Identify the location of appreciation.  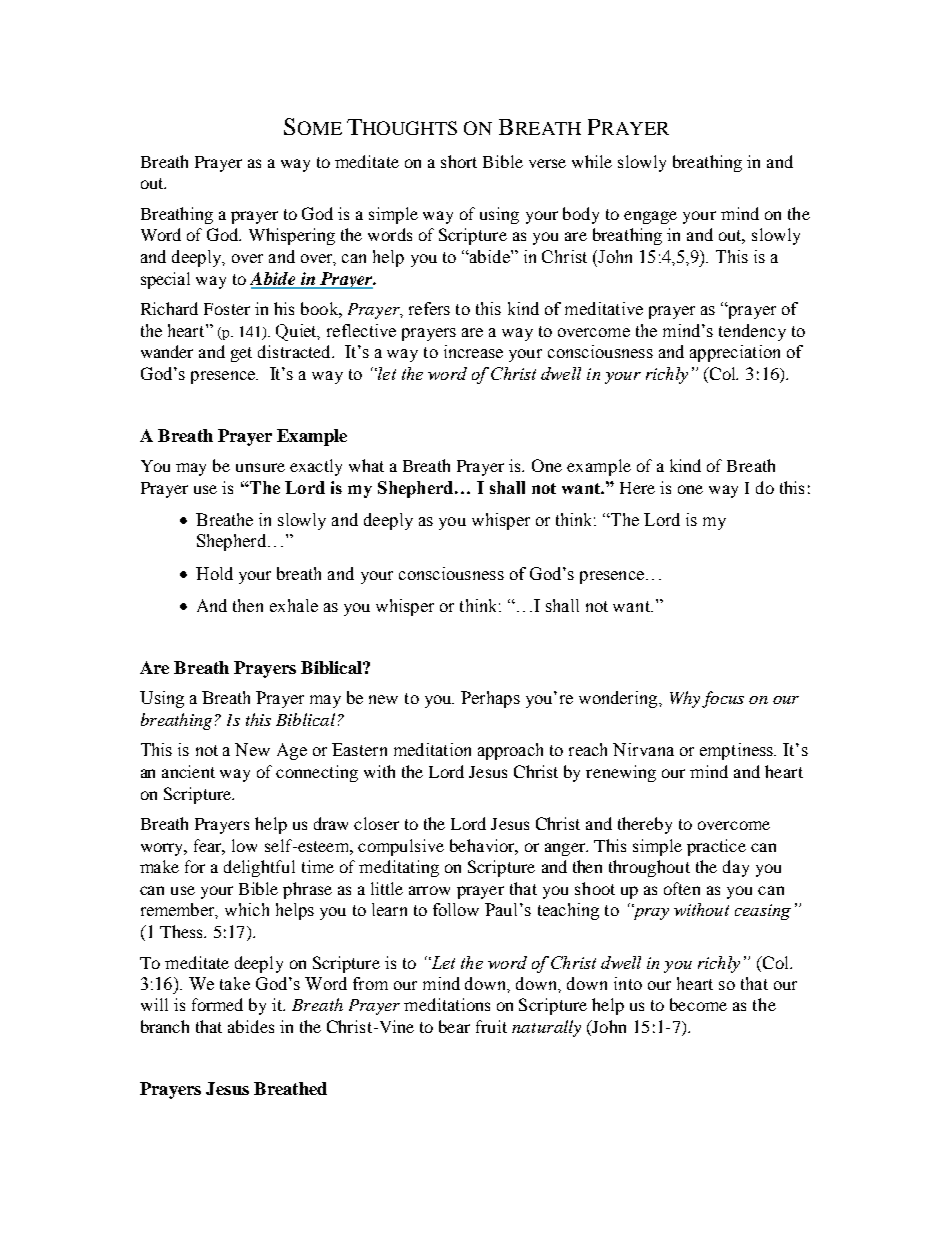
(735, 353).
